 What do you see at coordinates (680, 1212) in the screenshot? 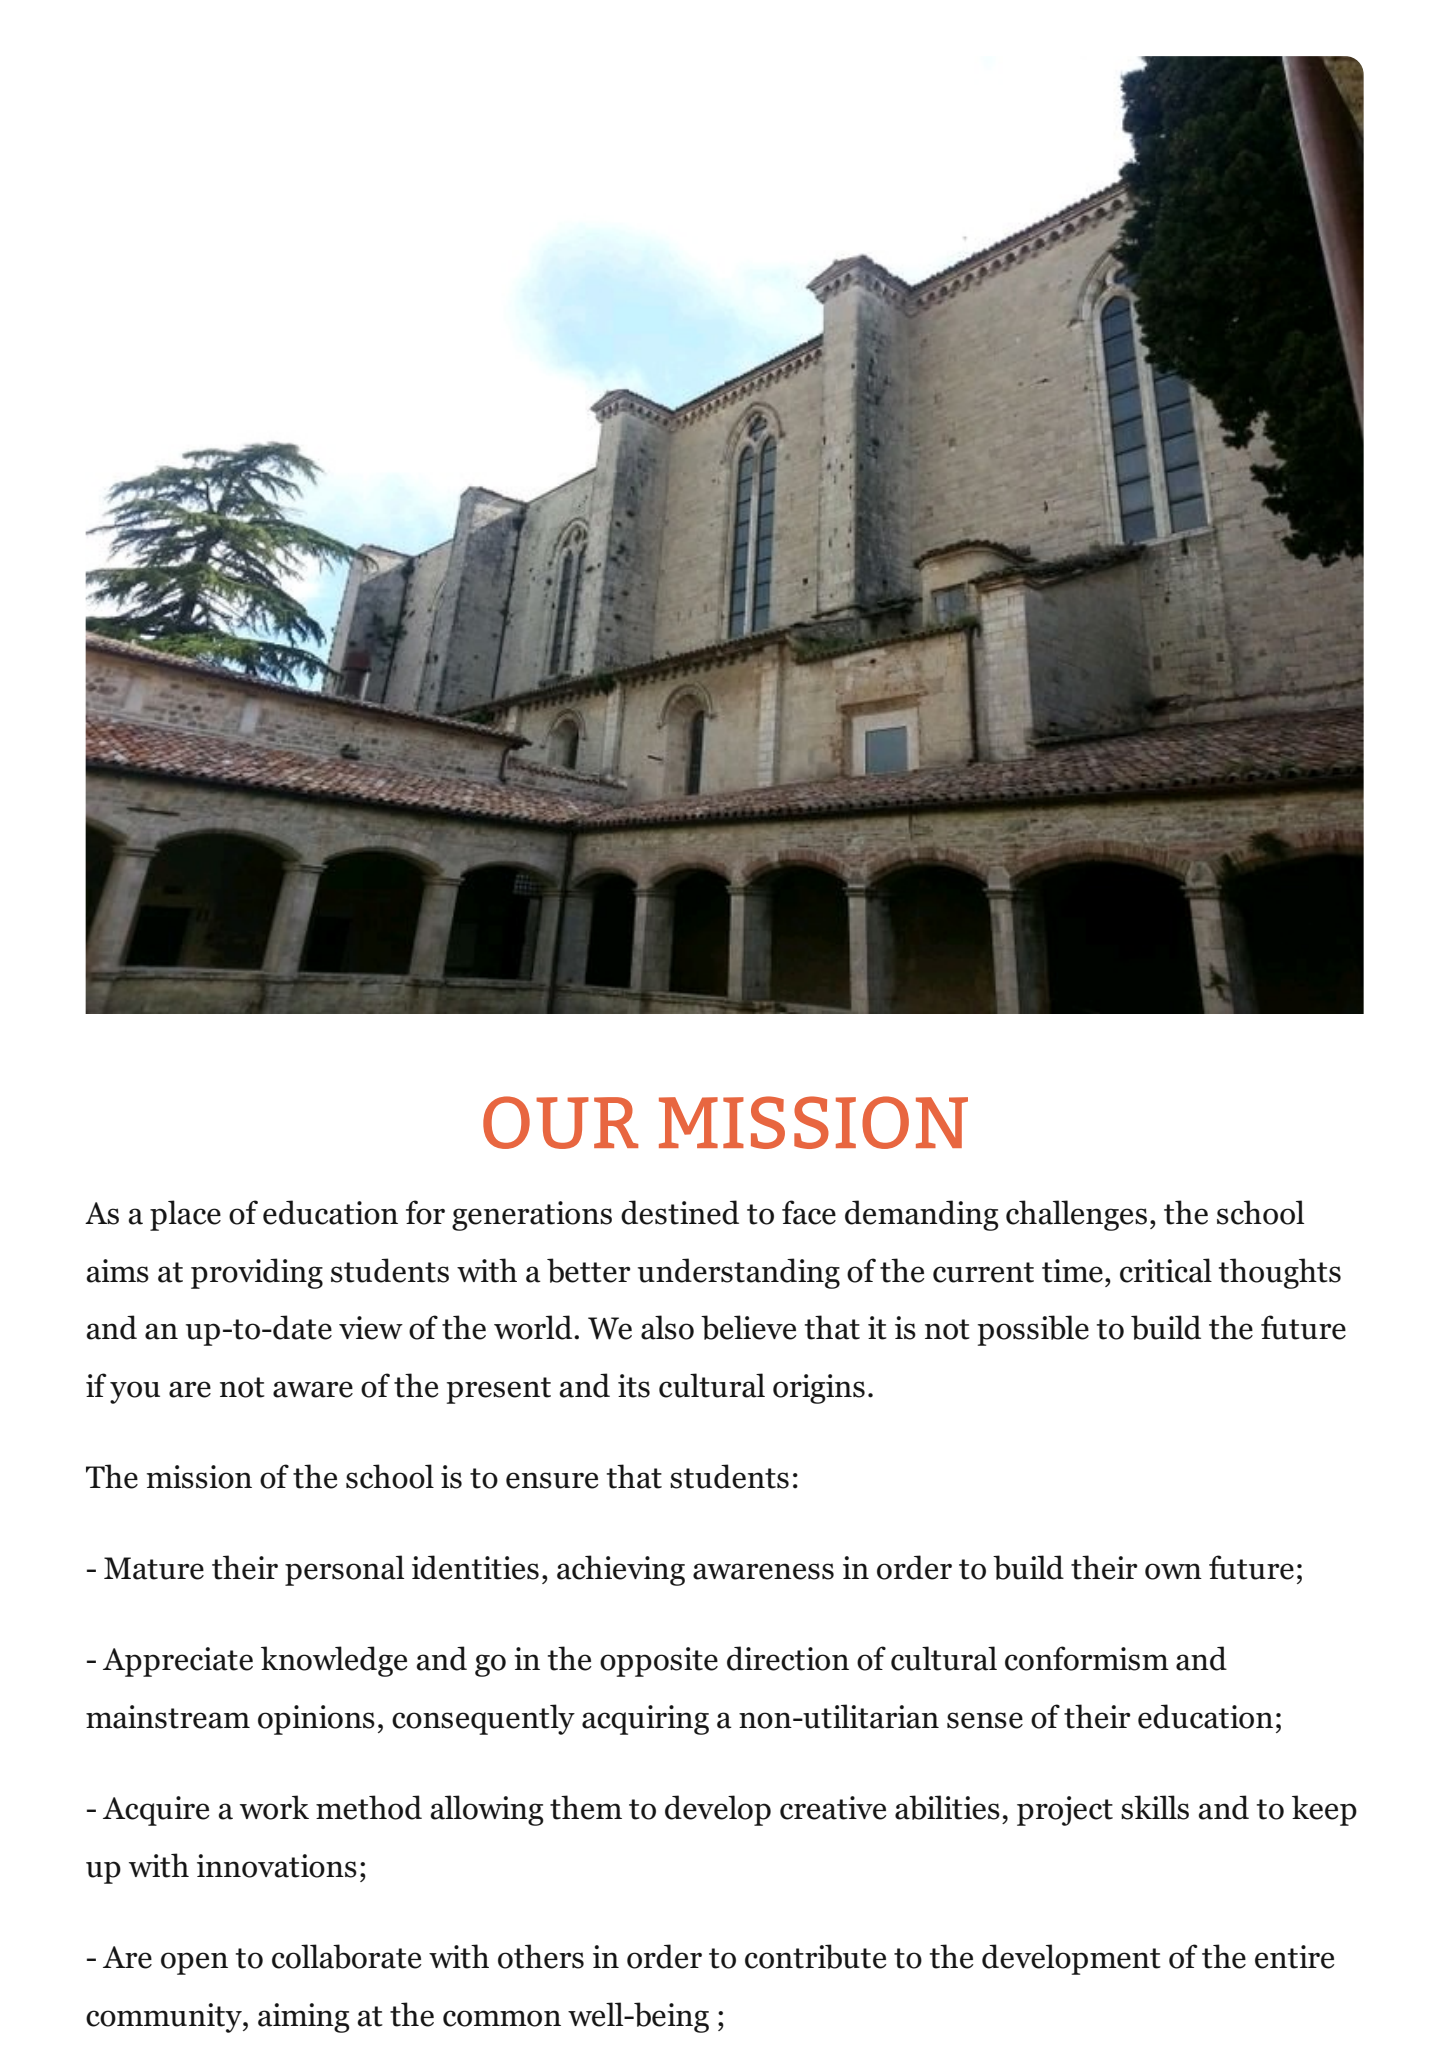
I see `destined` at bounding box center [680, 1212].
